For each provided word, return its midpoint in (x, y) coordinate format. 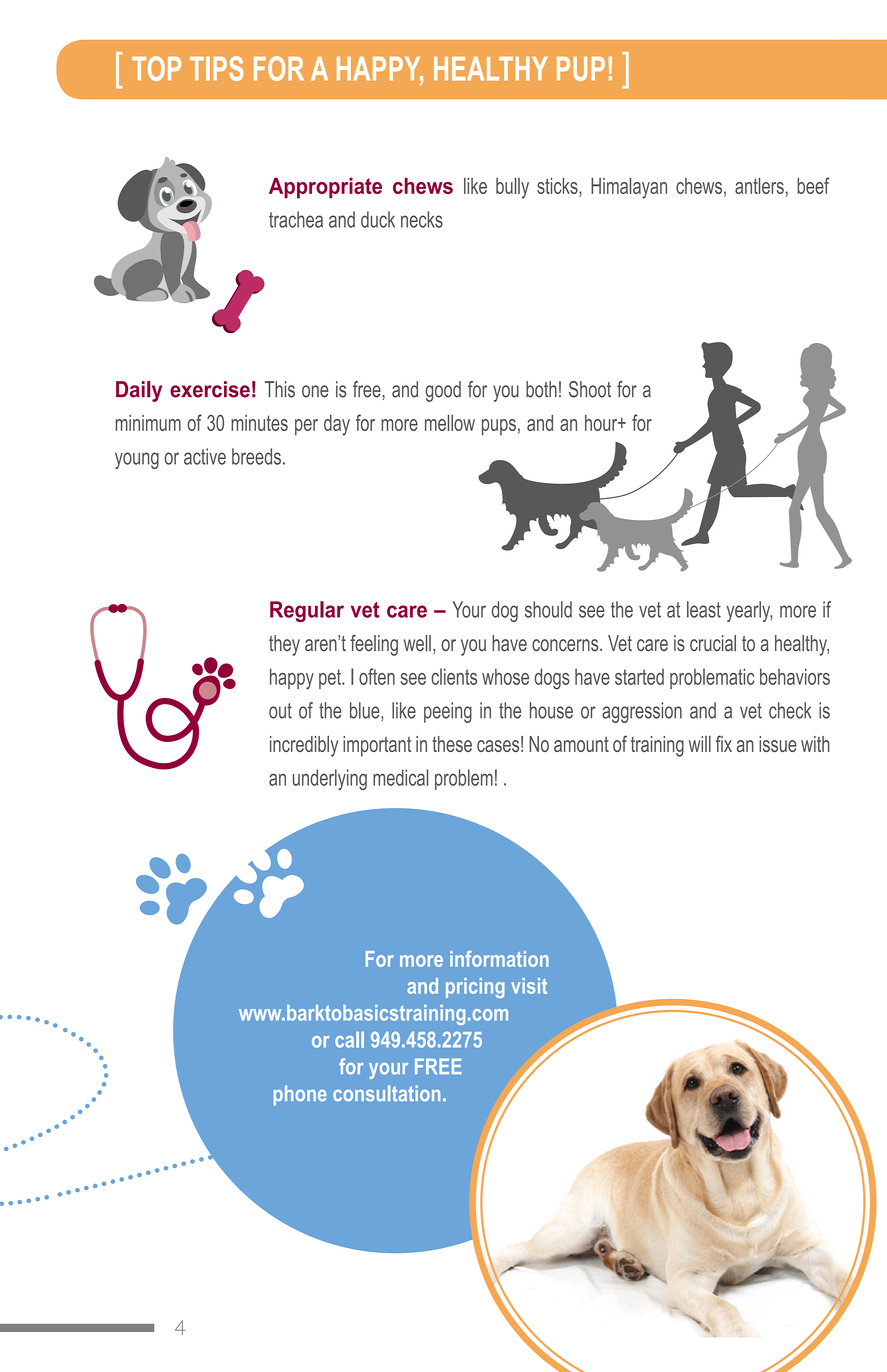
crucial (713, 643)
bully (512, 188)
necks (422, 219)
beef (813, 185)
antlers (759, 186)
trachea (296, 219)
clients (454, 676)
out (280, 711)
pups (499, 427)
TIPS (216, 68)
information (499, 959)
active (205, 456)
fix (724, 743)
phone (300, 1095)
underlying (330, 779)
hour (602, 423)
